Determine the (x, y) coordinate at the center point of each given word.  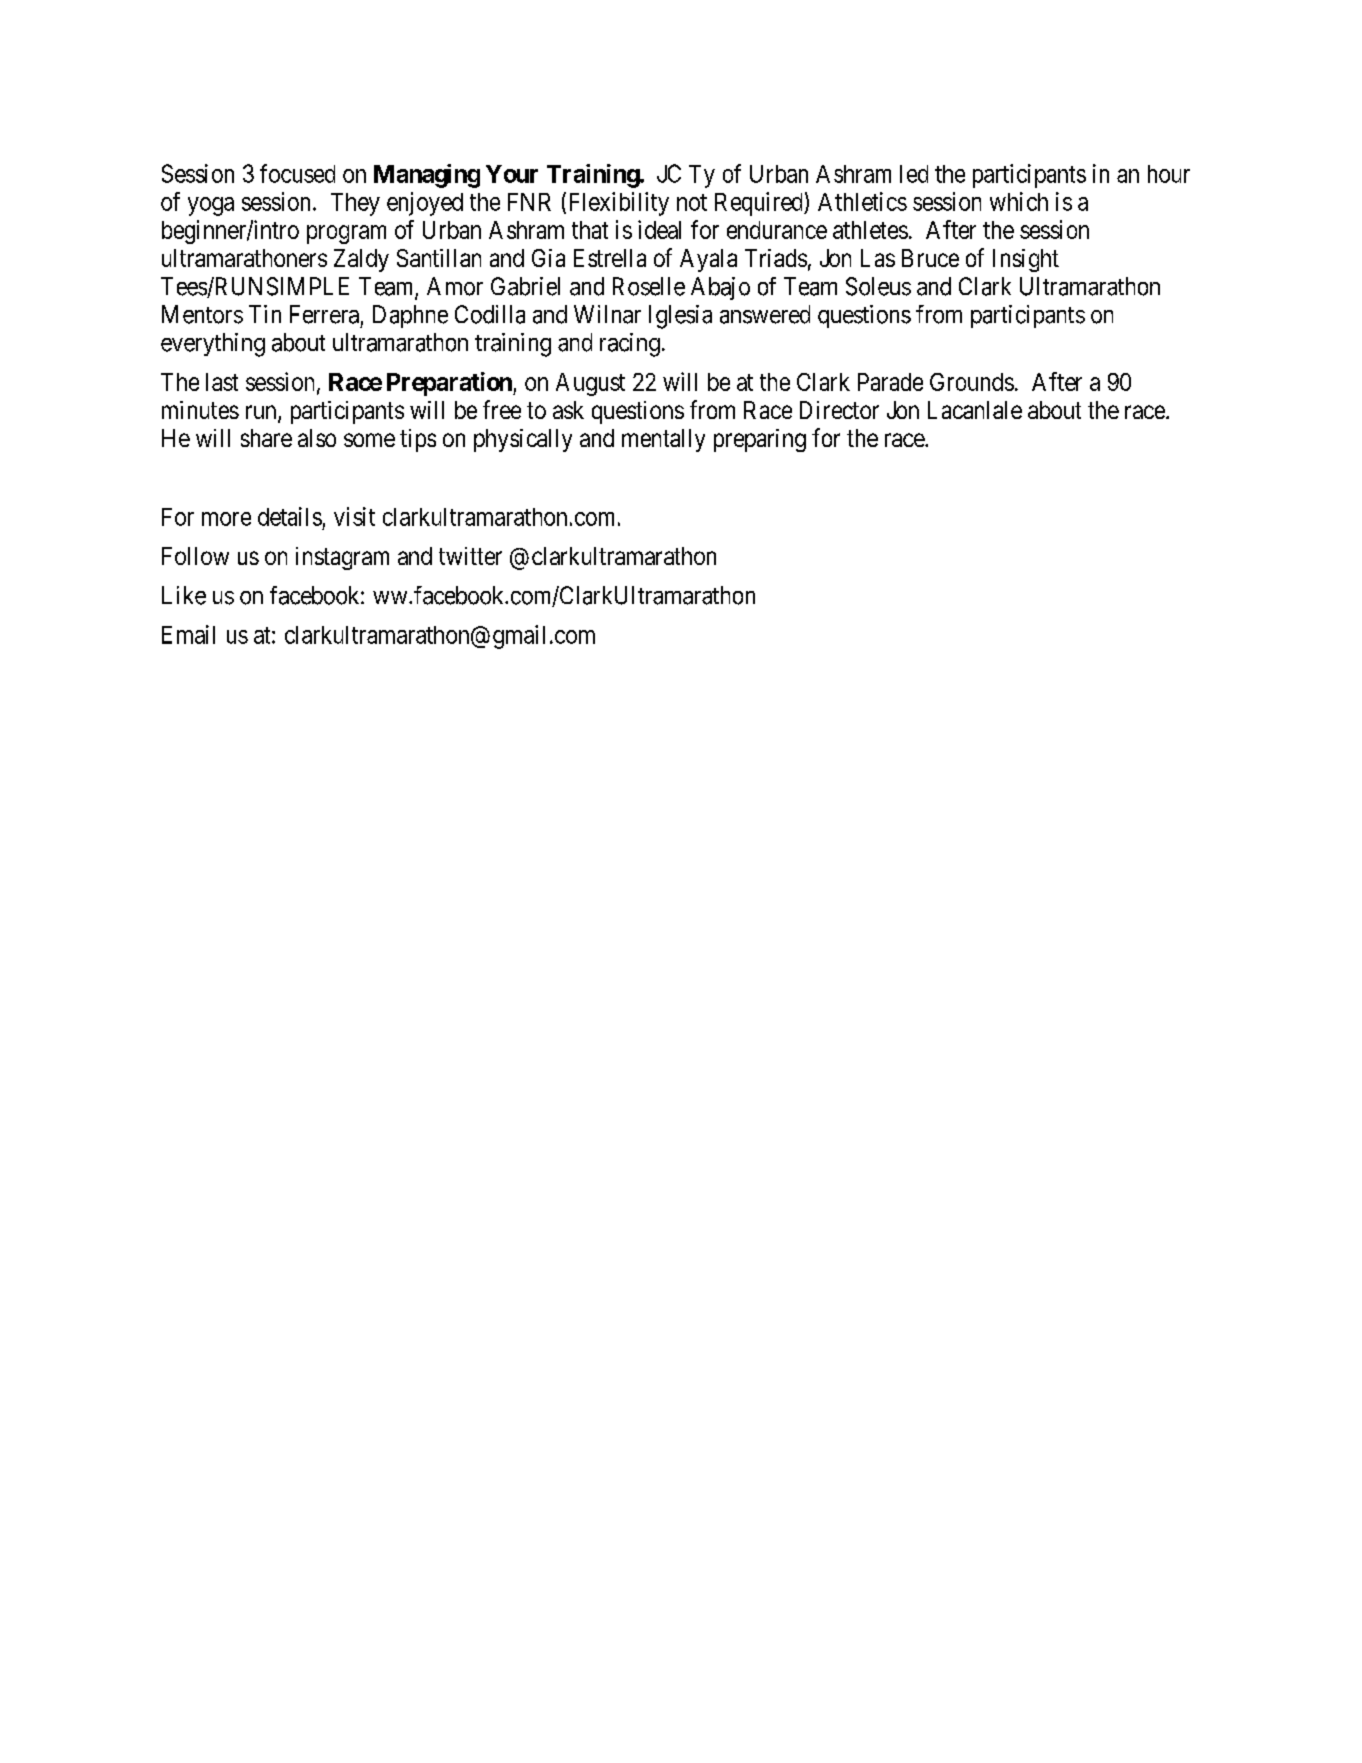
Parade (890, 382)
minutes (200, 410)
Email (188, 634)
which (1019, 201)
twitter (470, 556)
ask (568, 410)
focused (297, 173)
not (692, 202)
